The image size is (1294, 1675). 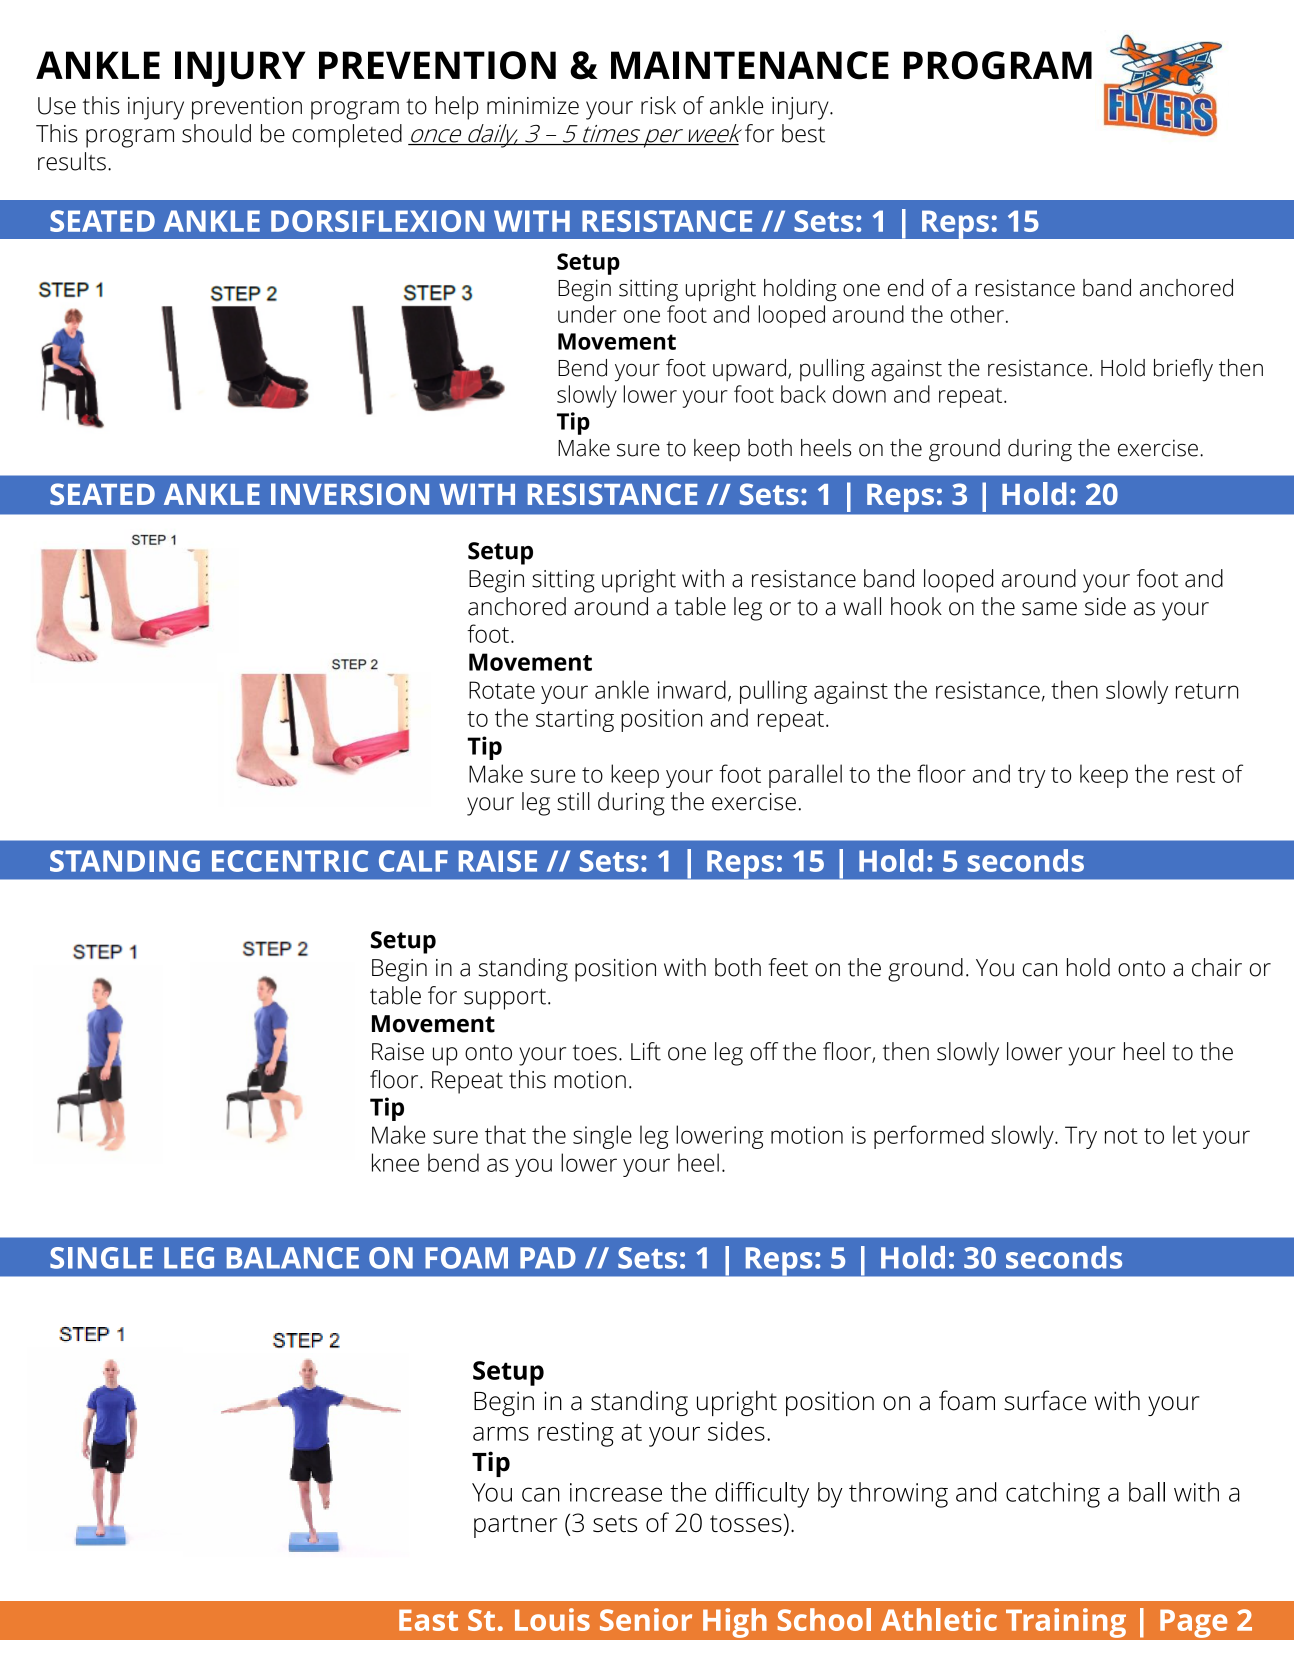 I want to click on catching, so click(x=1053, y=1495).
